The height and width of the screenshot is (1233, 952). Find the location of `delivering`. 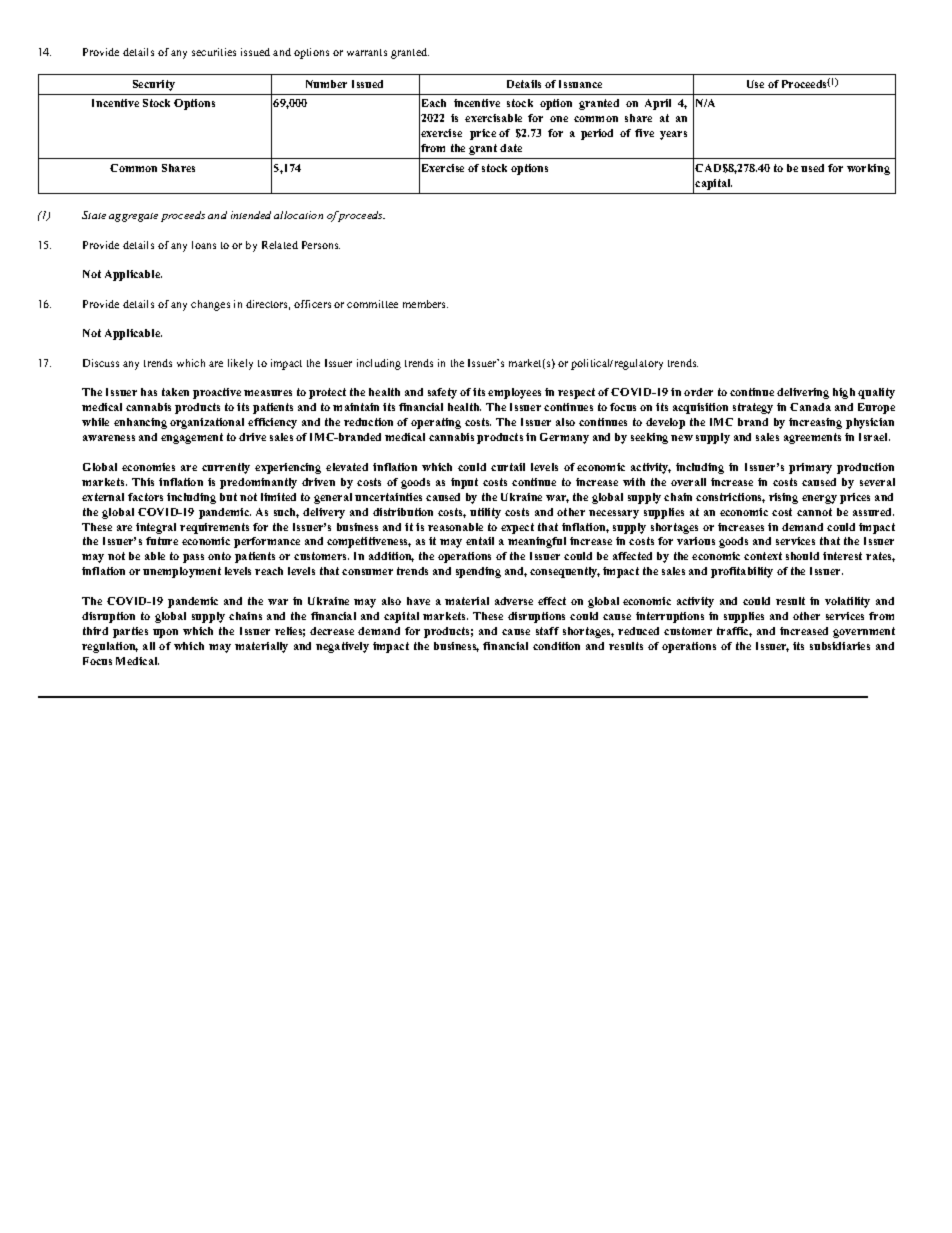

delivering is located at coordinates (803, 393).
